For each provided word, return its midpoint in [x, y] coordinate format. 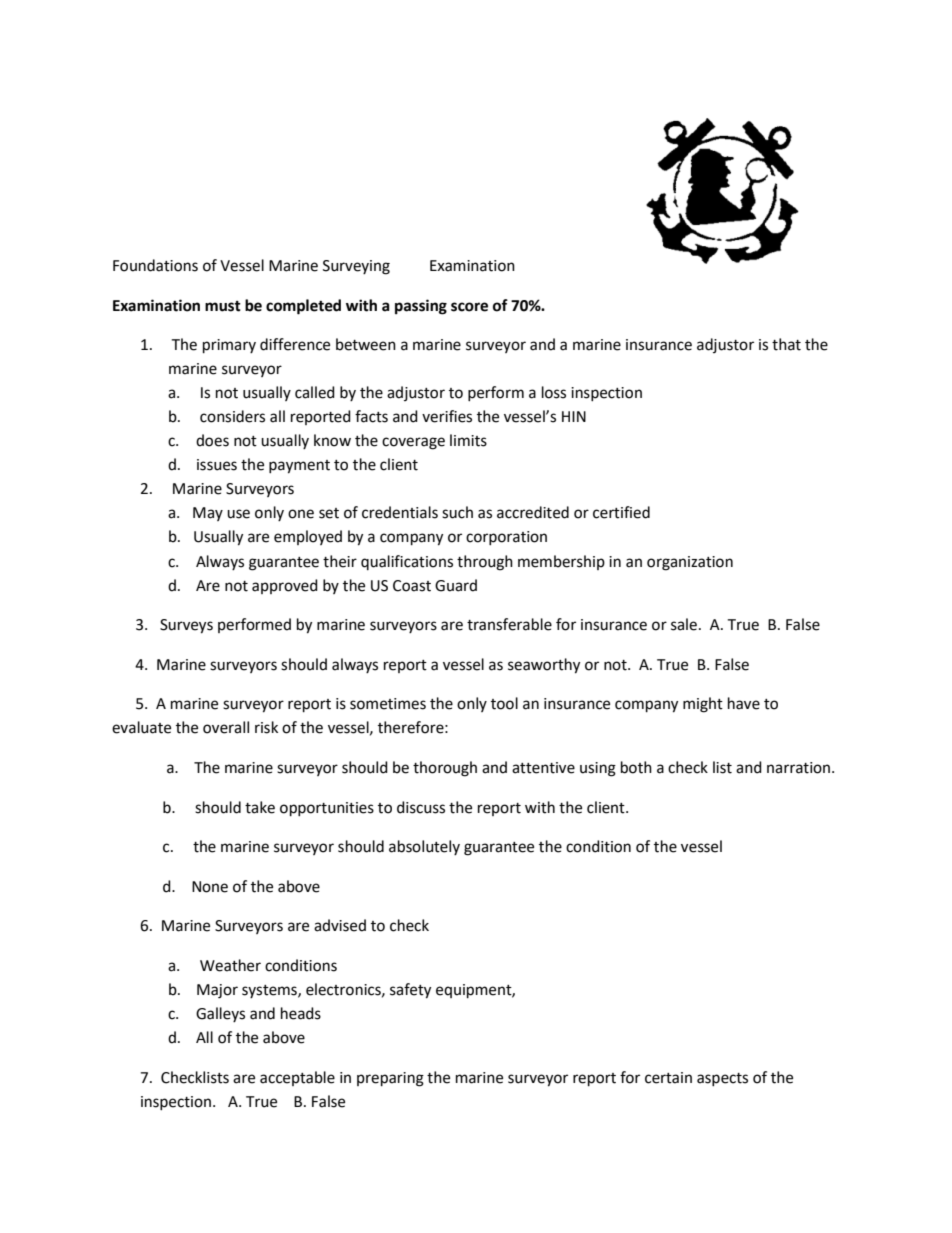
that [786, 344]
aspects [722, 1079]
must [223, 306]
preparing [390, 1079]
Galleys [220, 1014]
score [469, 307]
